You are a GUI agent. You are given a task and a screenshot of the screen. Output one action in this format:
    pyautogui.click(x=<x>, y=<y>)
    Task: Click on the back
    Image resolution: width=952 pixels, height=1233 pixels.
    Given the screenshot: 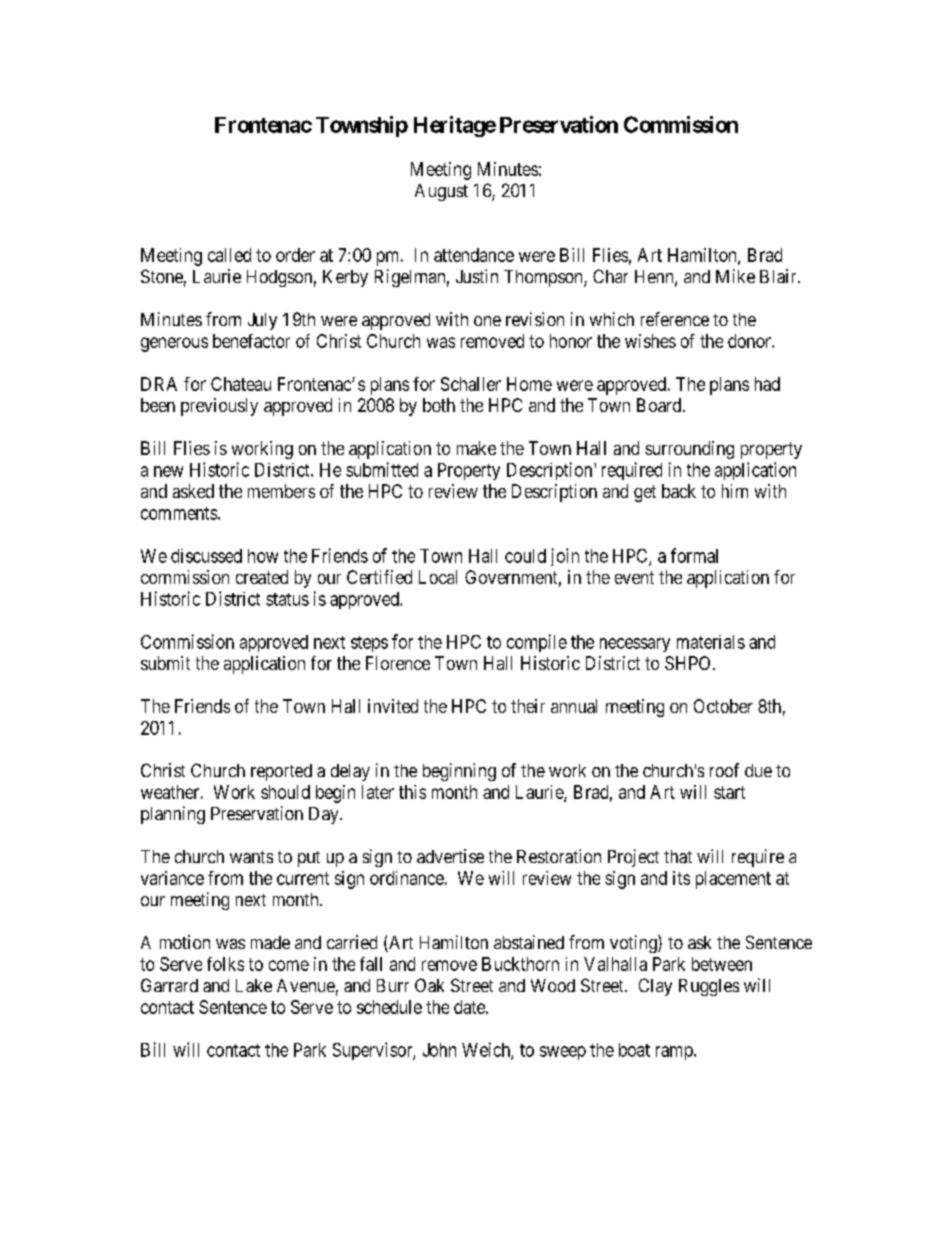 What is the action you would take?
    pyautogui.click(x=679, y=491)
